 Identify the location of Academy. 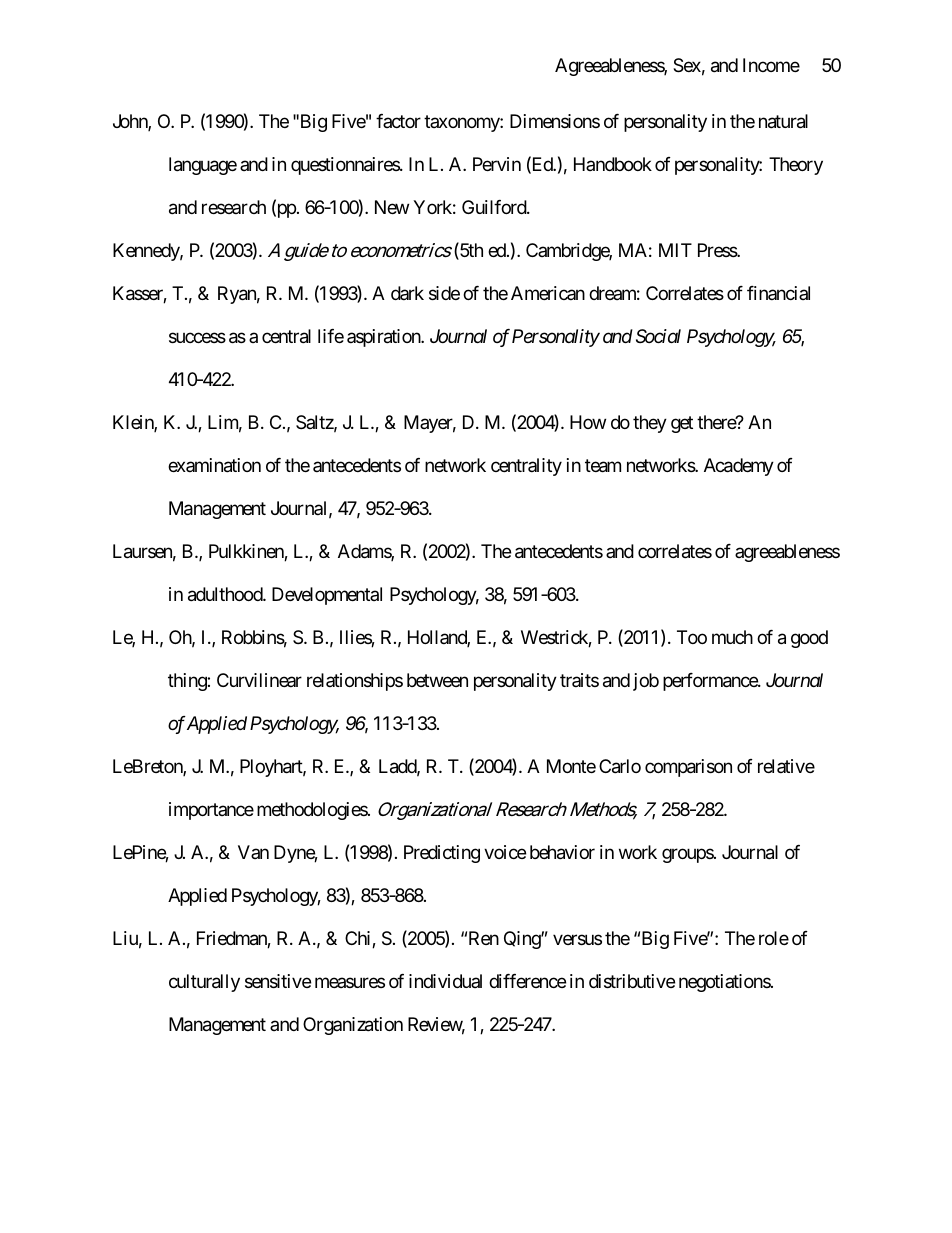
(739, 467).
